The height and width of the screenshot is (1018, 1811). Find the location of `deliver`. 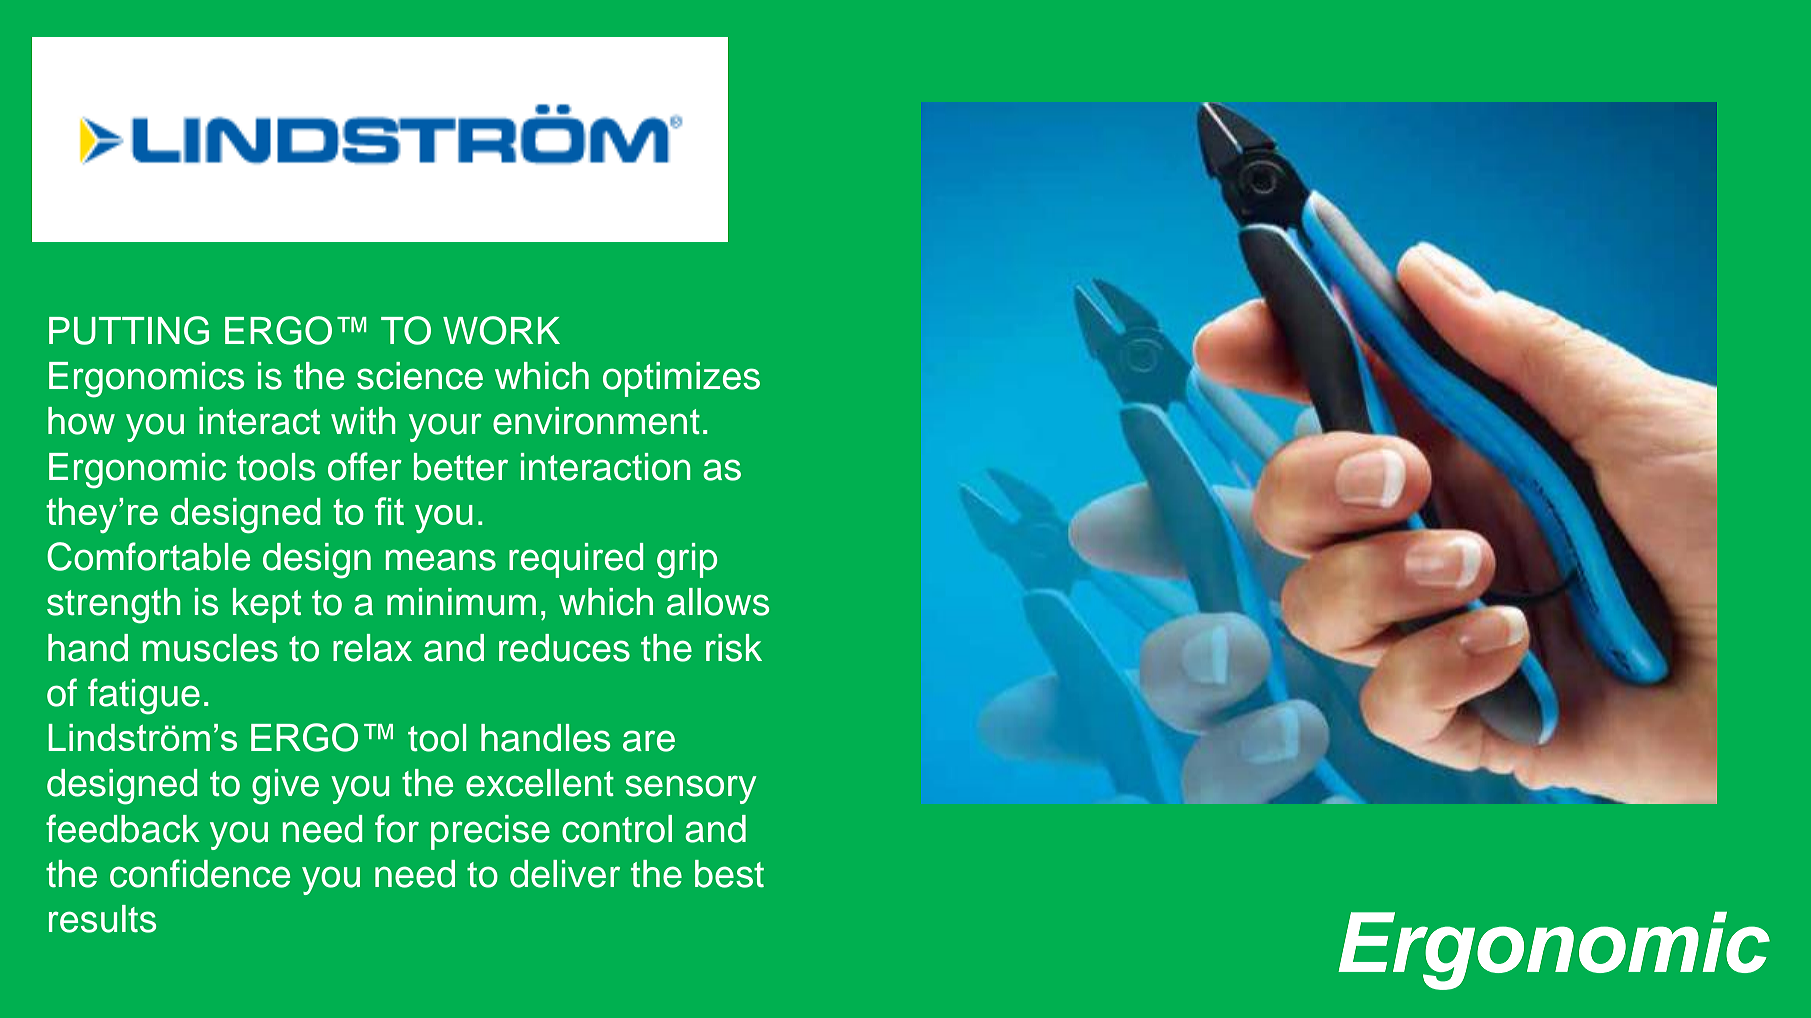

deliver is located at coordinates (565, 874).
